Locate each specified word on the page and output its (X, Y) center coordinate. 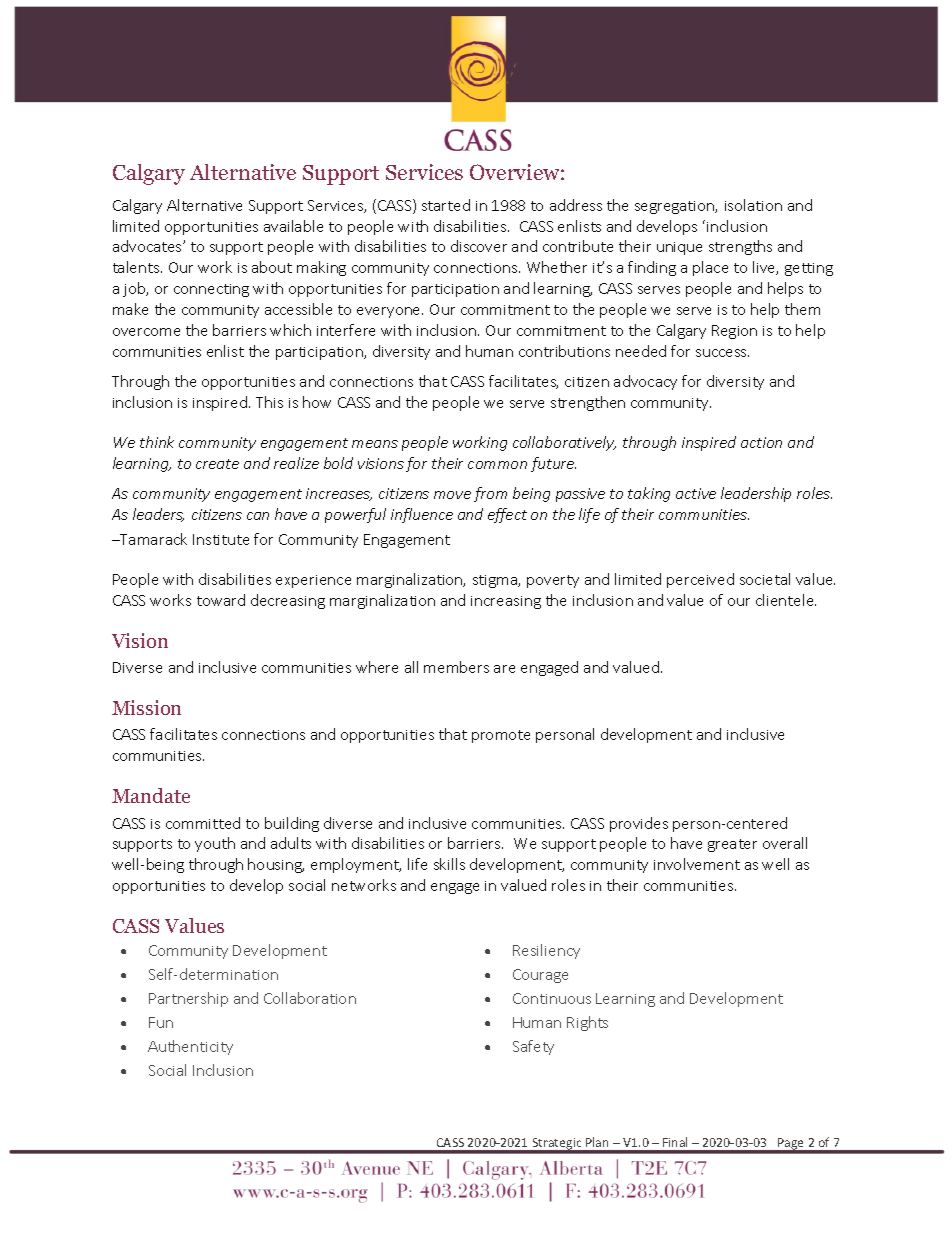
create (217, 464)
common (497, 465)
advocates (148, 246)
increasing (506, 602)
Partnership (188, 999)
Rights (587, 1023)
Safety (533, 1047)
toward (221, 600)
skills (449, 864)
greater (732, 845)
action (761, 442)
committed (203, 823)
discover (479, 246)
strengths (740, 247)
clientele (786, 600)
